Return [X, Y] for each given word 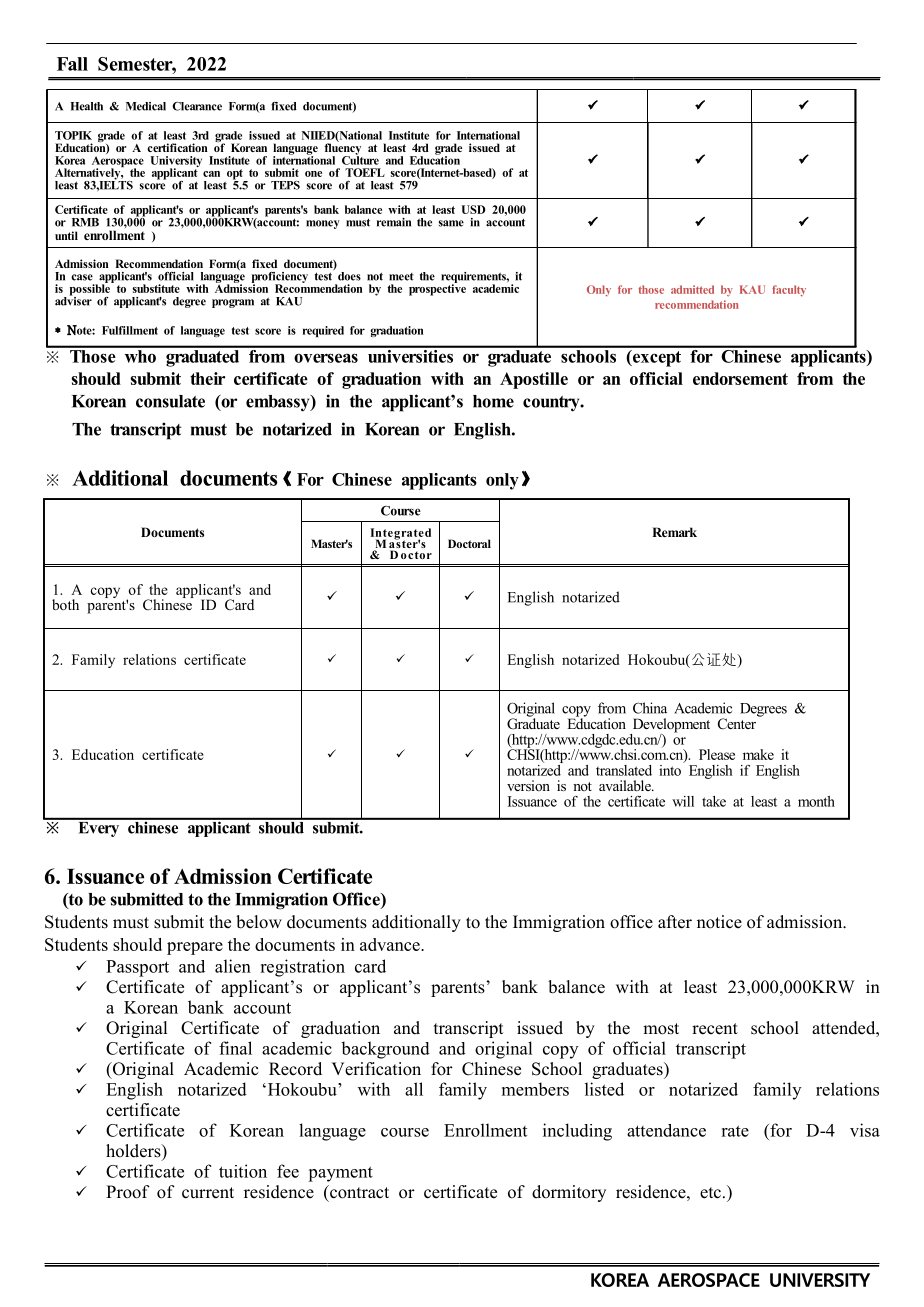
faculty [789, 291]
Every [99, 828]
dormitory [569, 1193]
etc [710, 1193]
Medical [146, 106]
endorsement [740, 378]
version [528, 785]
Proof [128, 1192]
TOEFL [365, 172]
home [493, 401]
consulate [170, 401]
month [816, 801]
